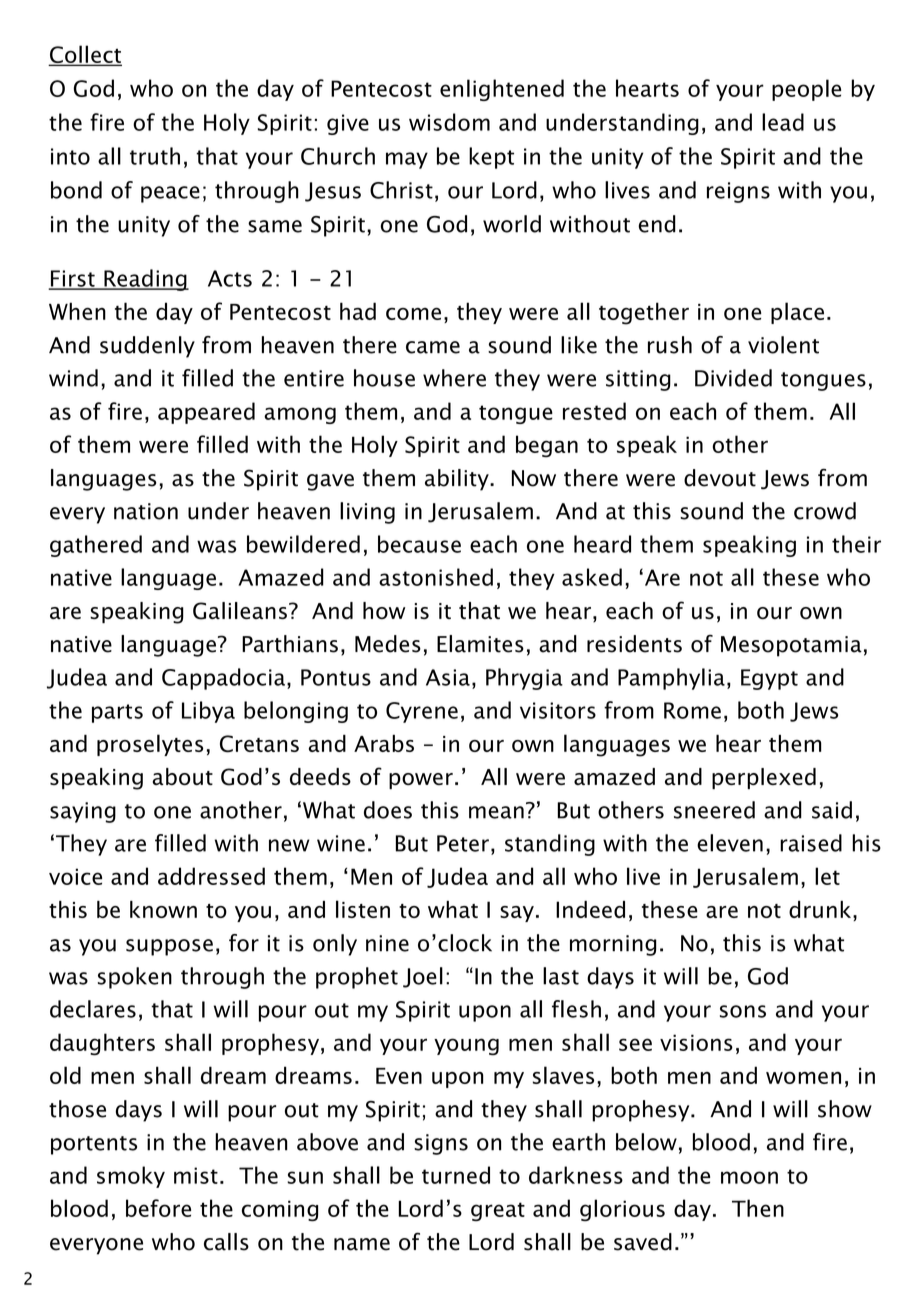  Describe the element at coordinates (791, 646) in the page. I see `Mesopotamia` at that location.
